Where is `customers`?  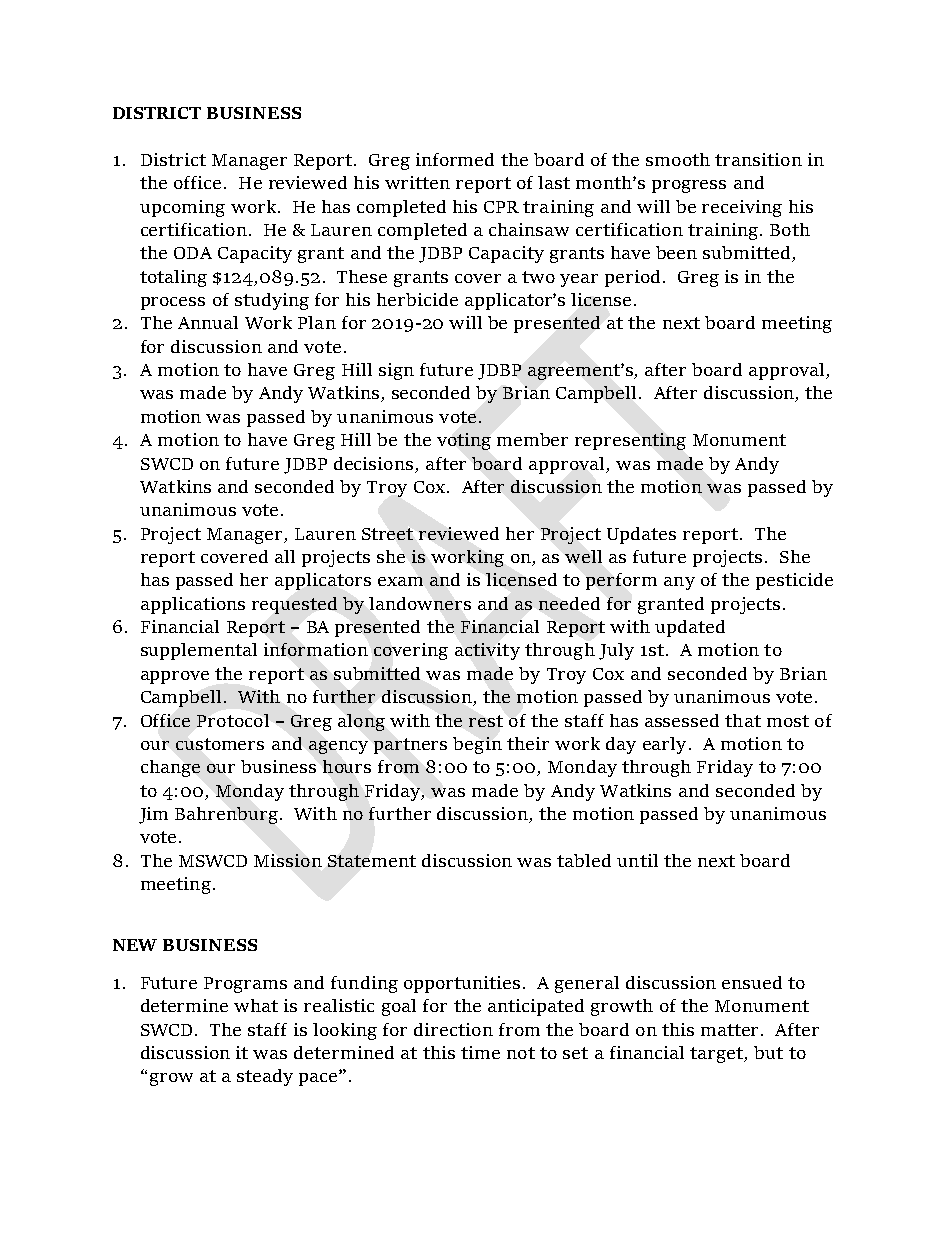
customers is located at coordinates (220, 744).
